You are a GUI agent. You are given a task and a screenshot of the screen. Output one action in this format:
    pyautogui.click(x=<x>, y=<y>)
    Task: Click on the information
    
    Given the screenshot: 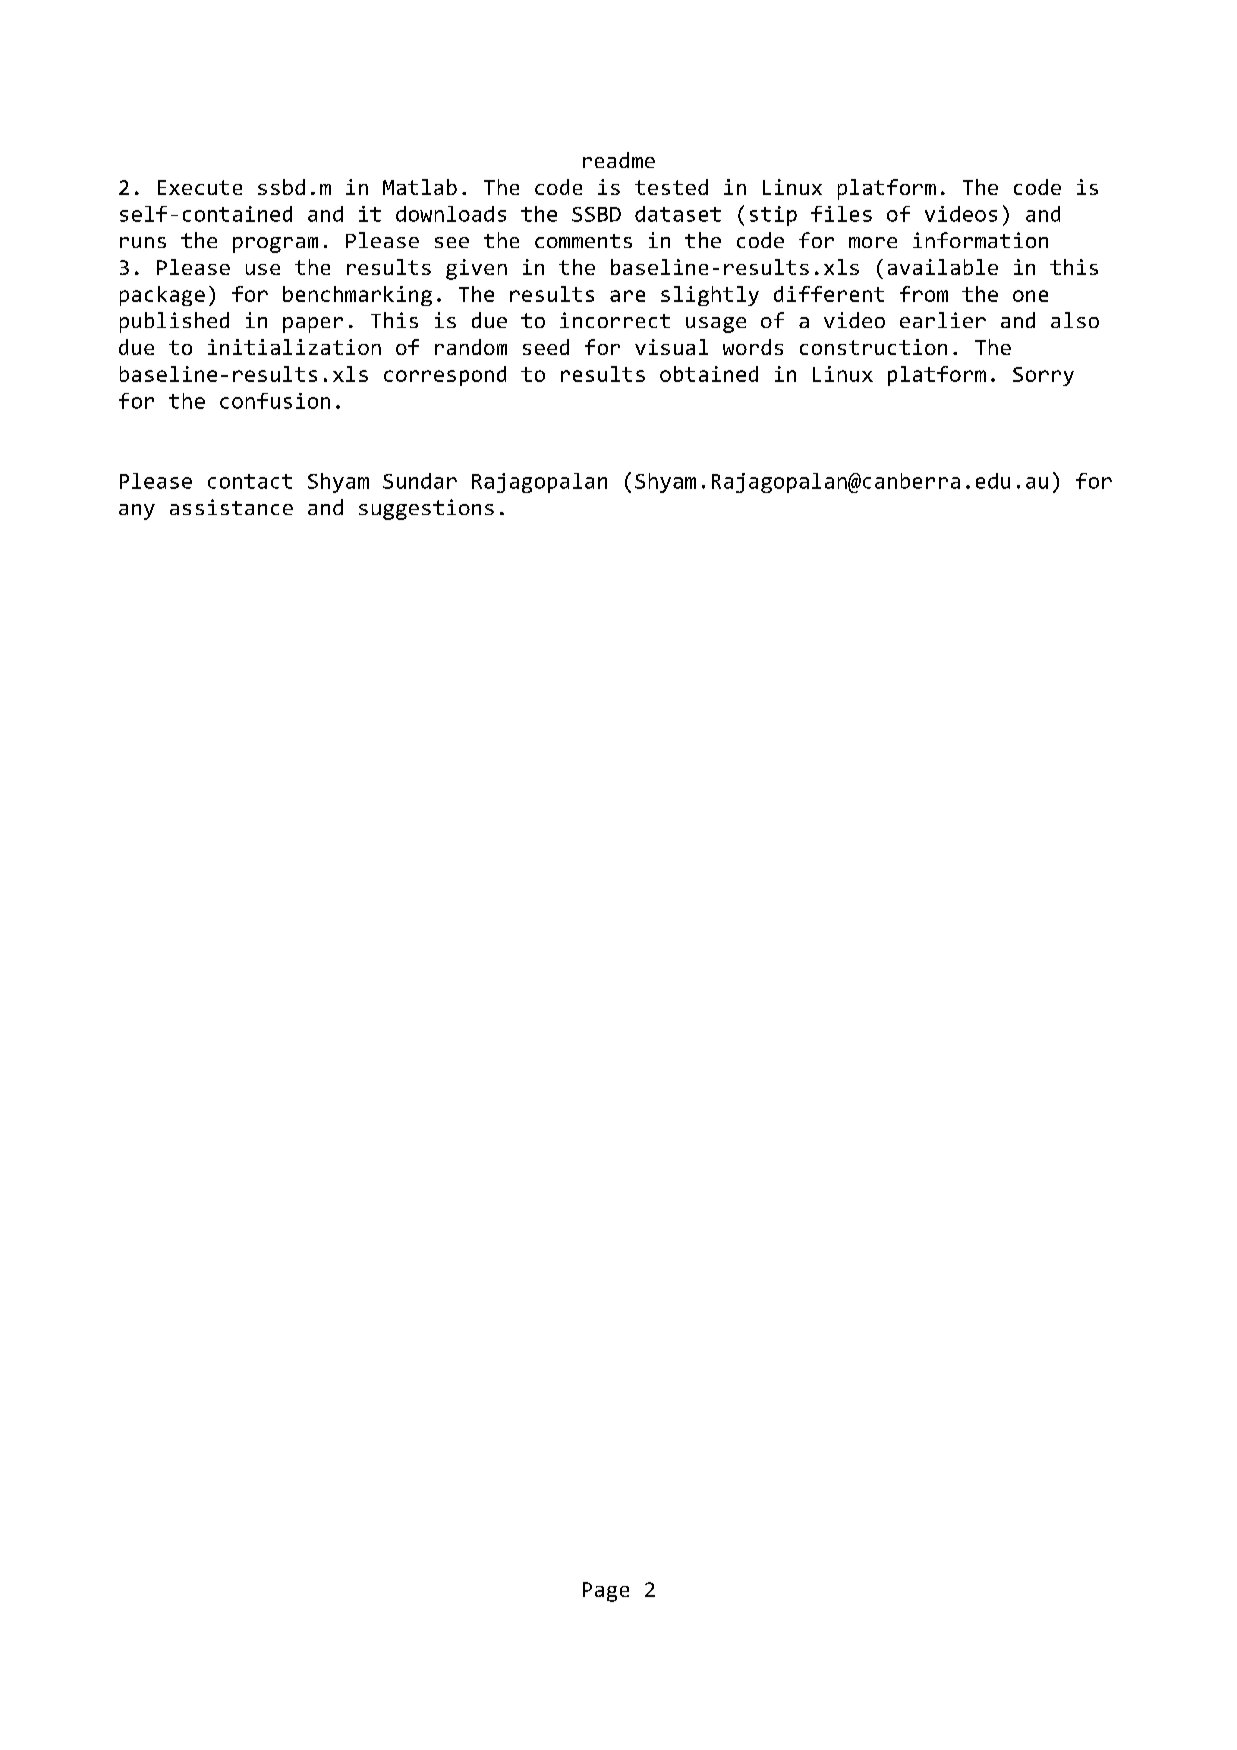 What is the action you would take?
    pyautogui.click(x=980, y=240)
